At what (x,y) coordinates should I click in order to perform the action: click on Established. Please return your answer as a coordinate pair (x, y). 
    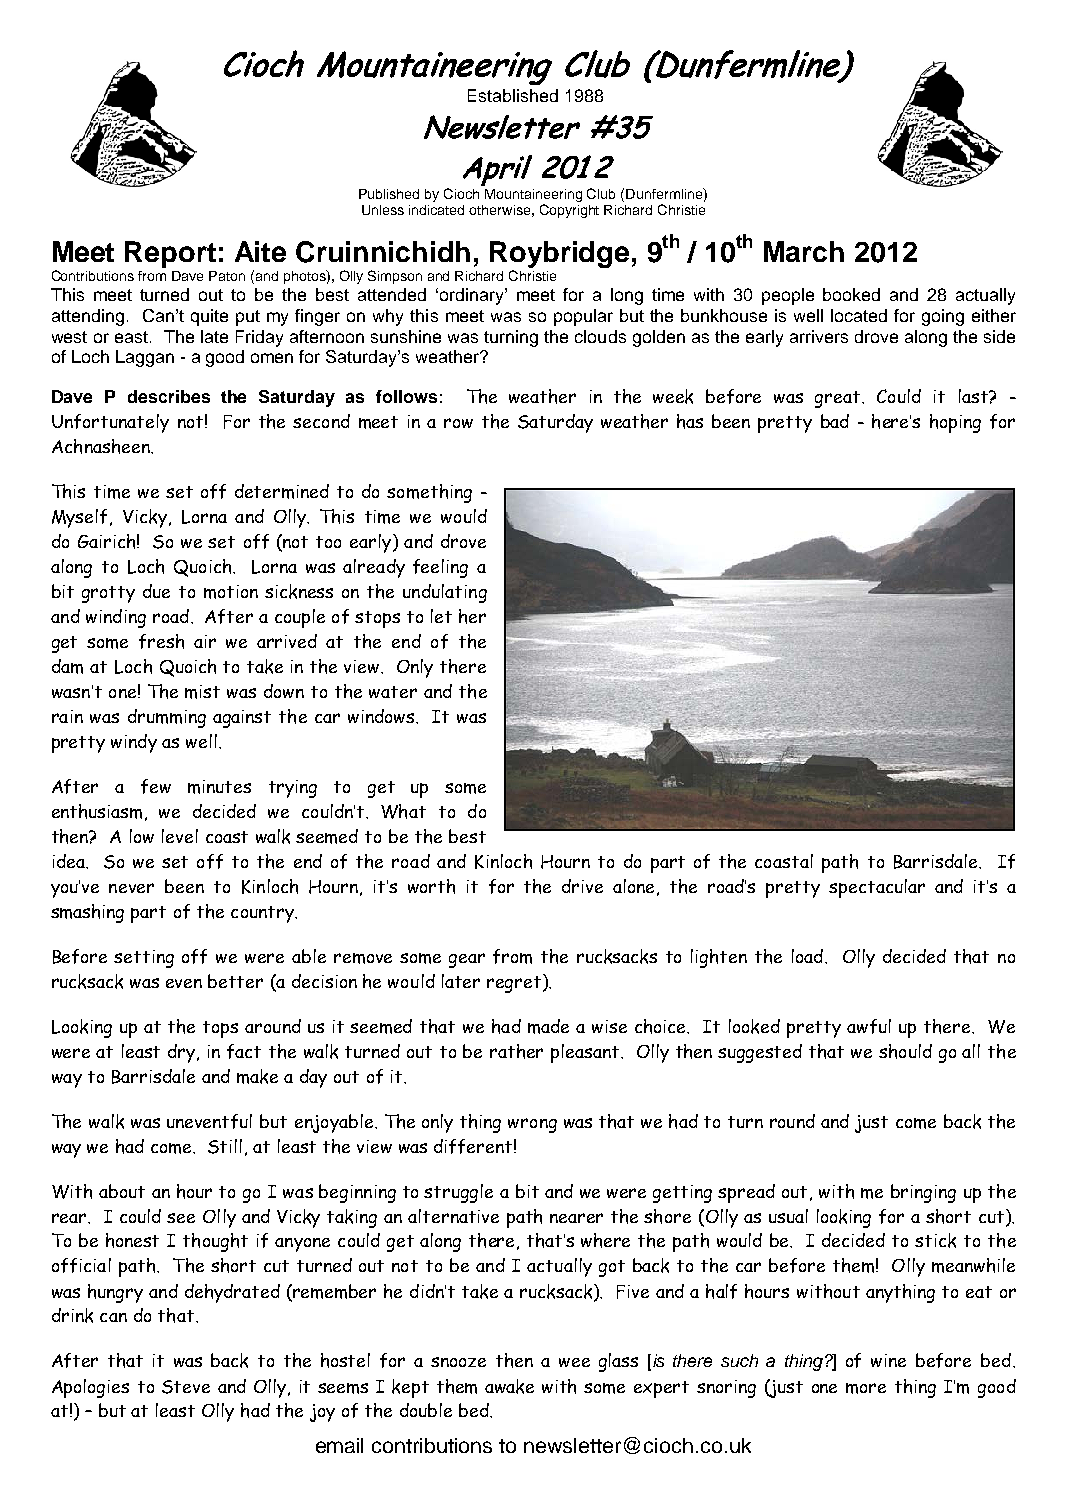
    Looking at the image, I should click on (513, 95).
